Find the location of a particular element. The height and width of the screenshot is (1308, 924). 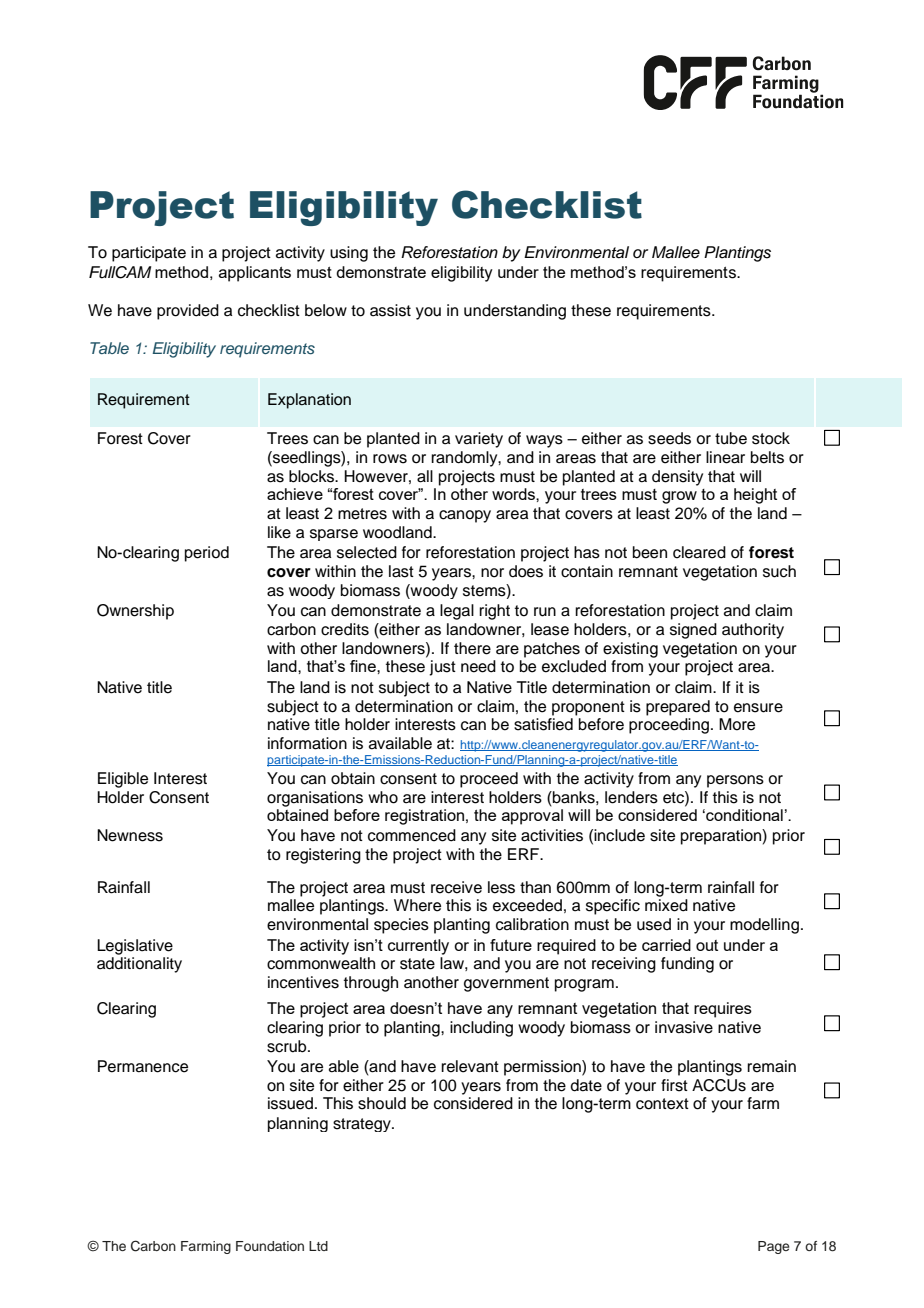

provided is located at coordinates (188, 312).
